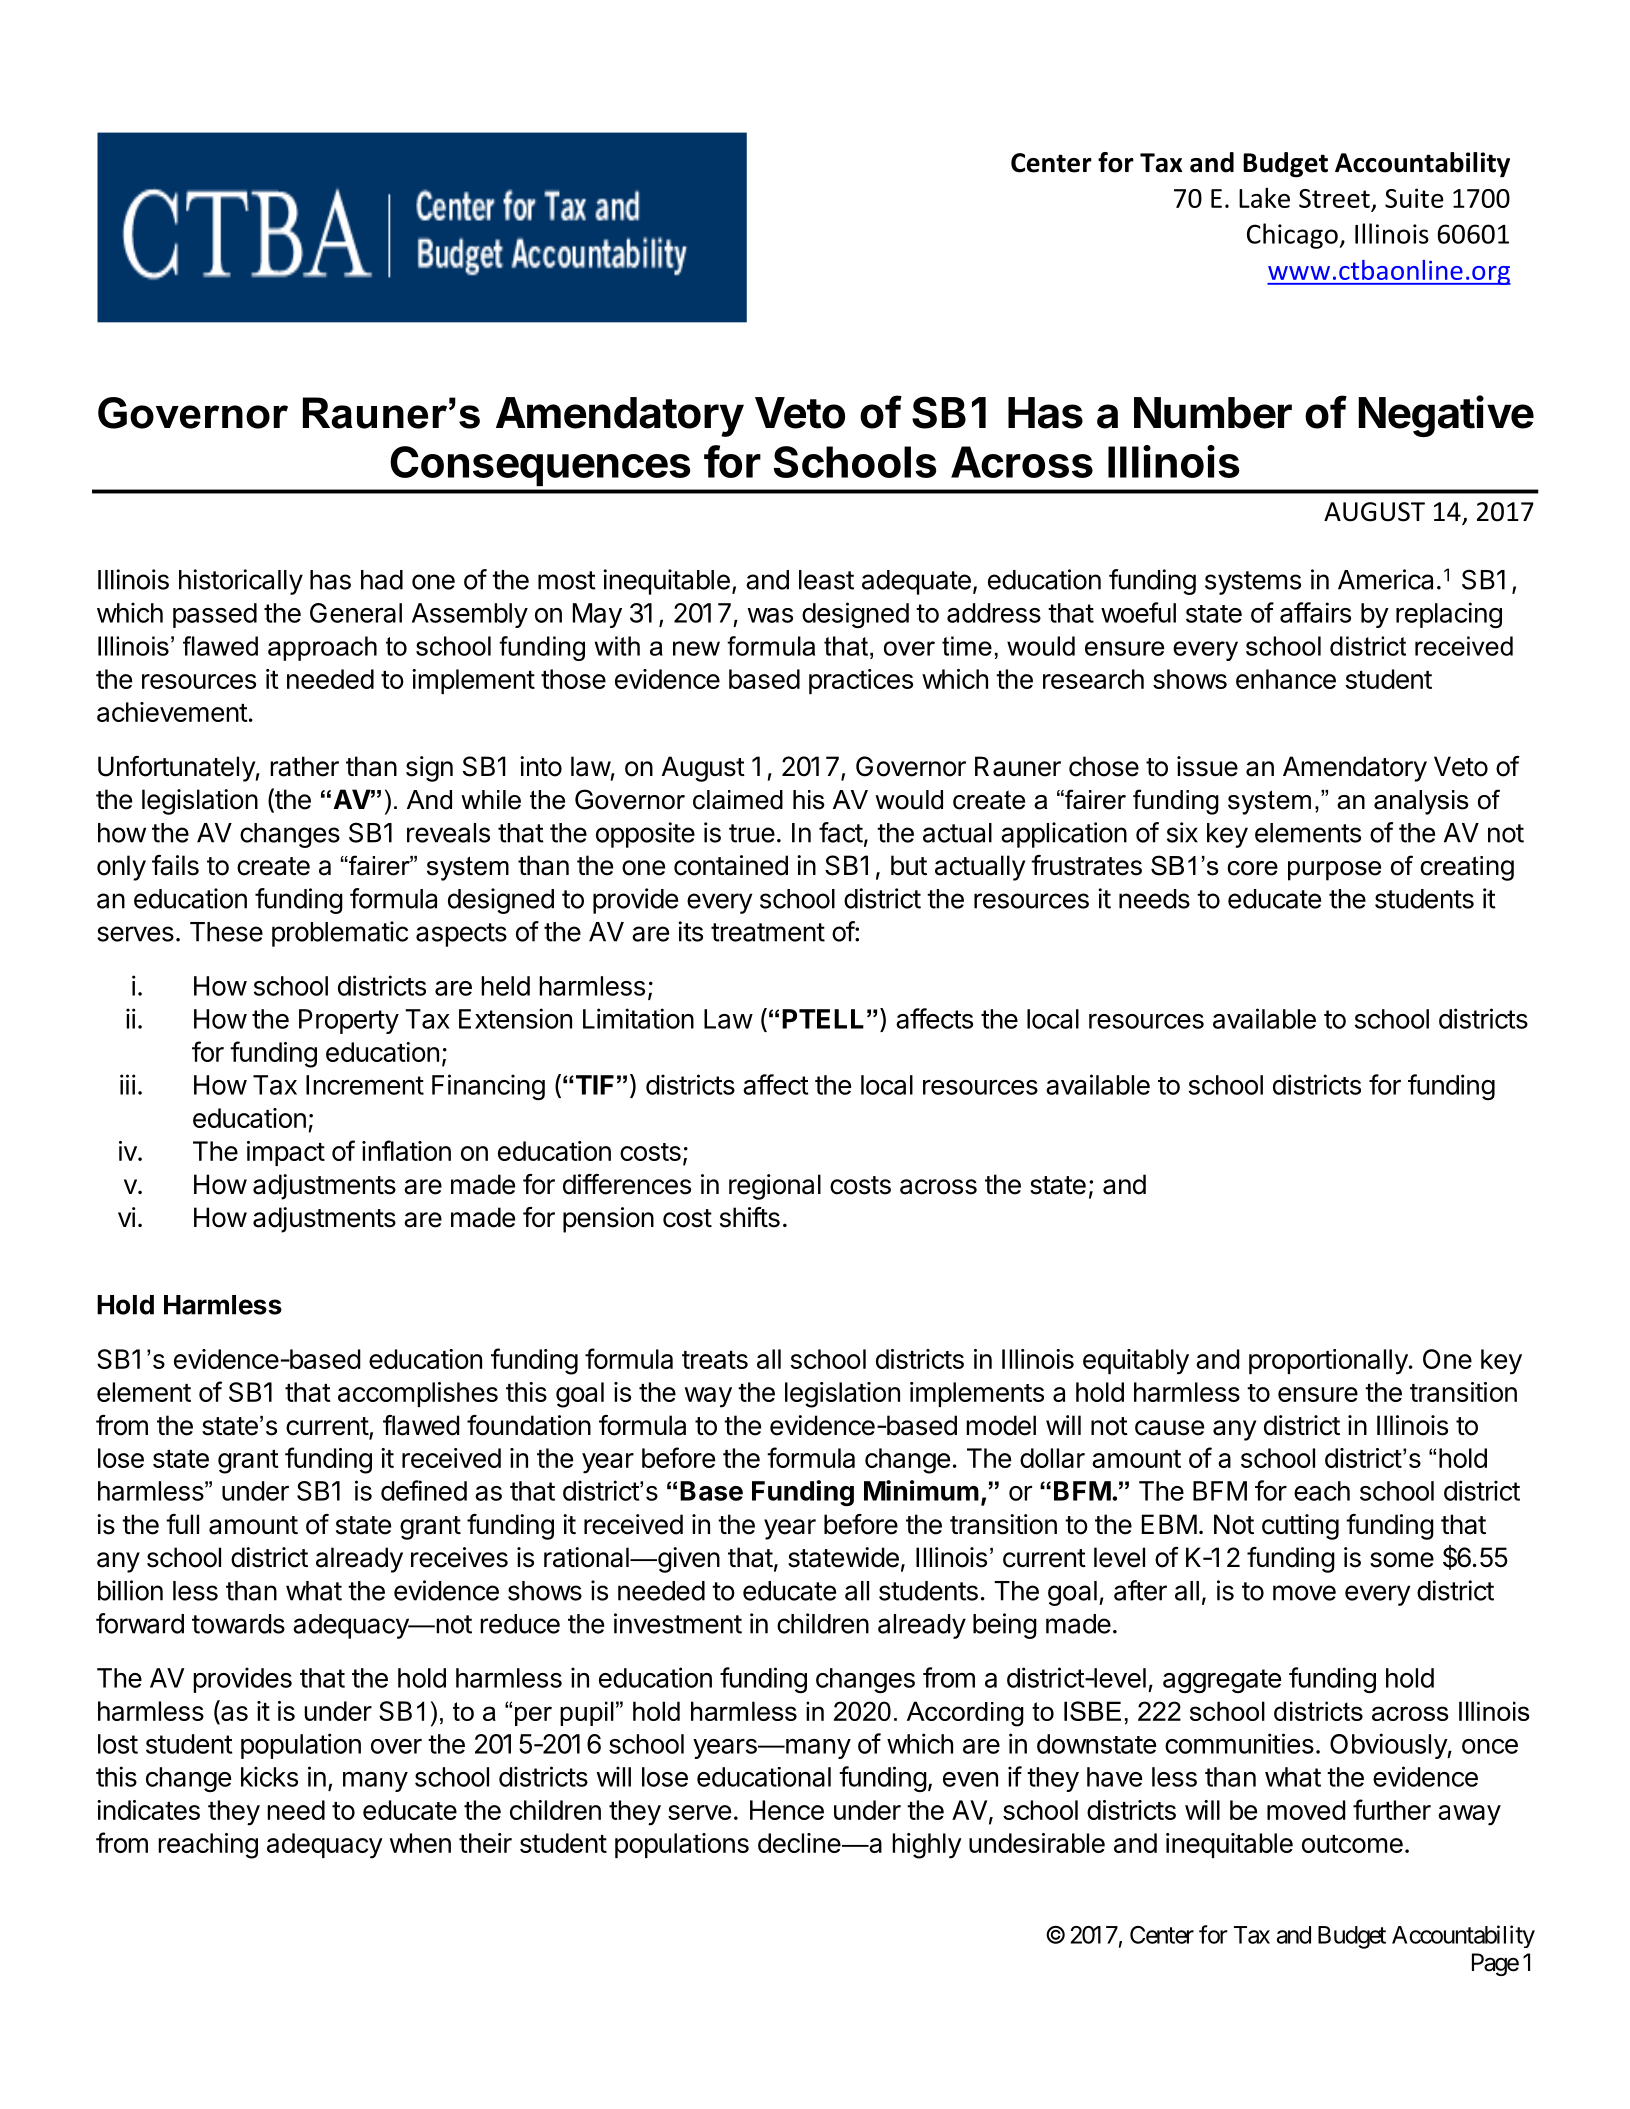 The width and height of the page is (1630, 2109). Describe the element at coordinates (241, 582) in the page. I see `historically` at that location.
